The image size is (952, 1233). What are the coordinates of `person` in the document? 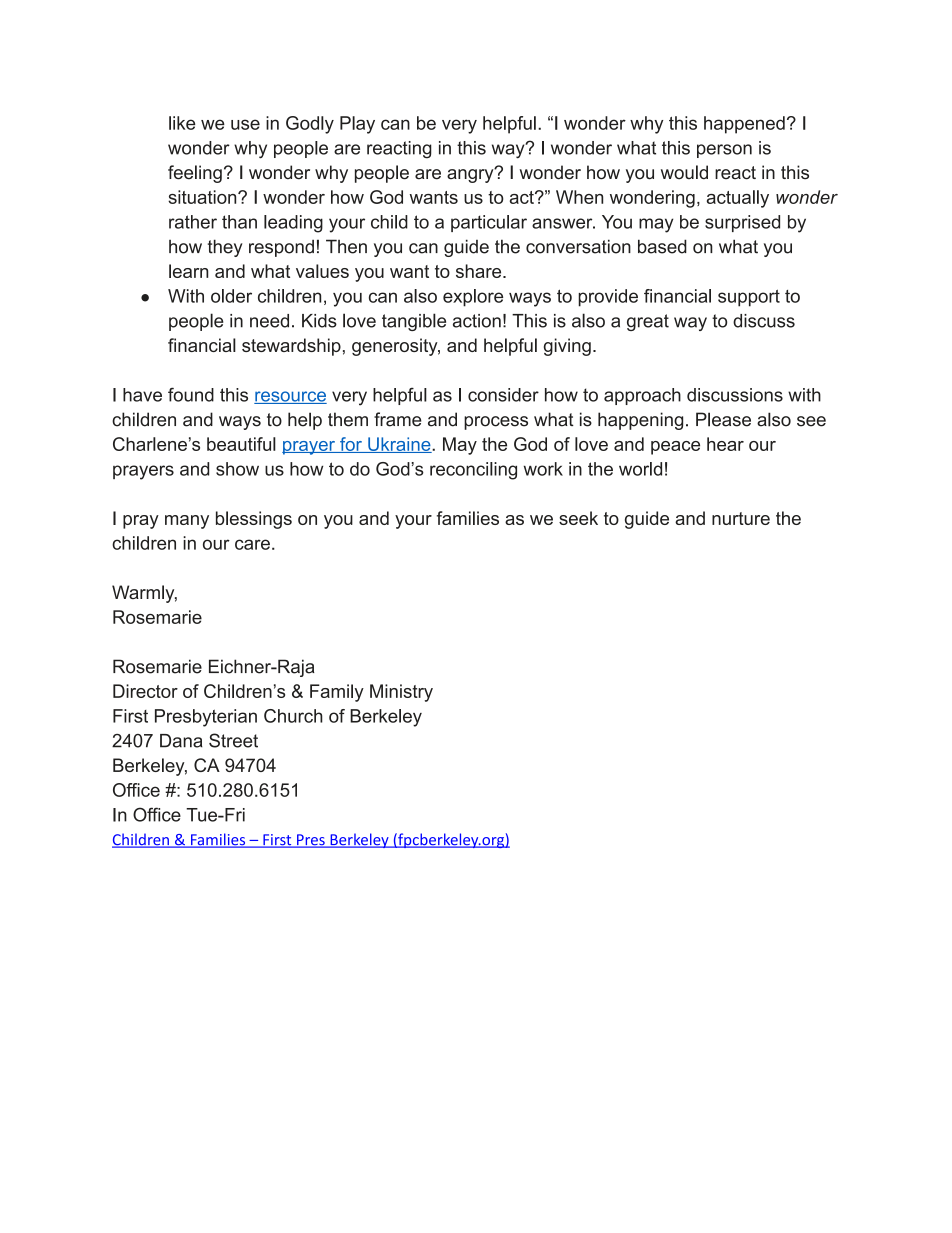 It's located at (724, 151).
